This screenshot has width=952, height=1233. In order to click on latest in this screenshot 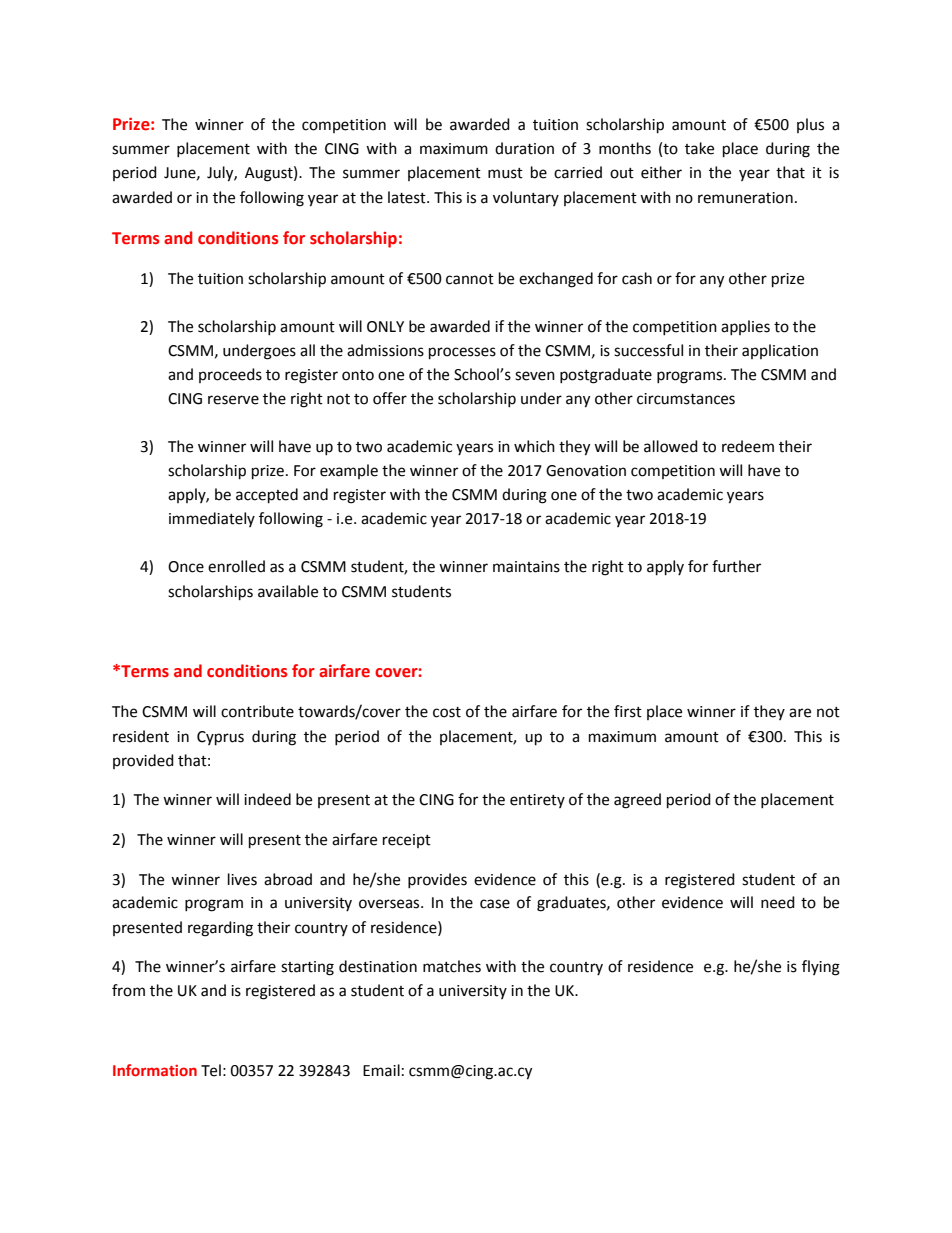, I will do `click(408, 197)`.
